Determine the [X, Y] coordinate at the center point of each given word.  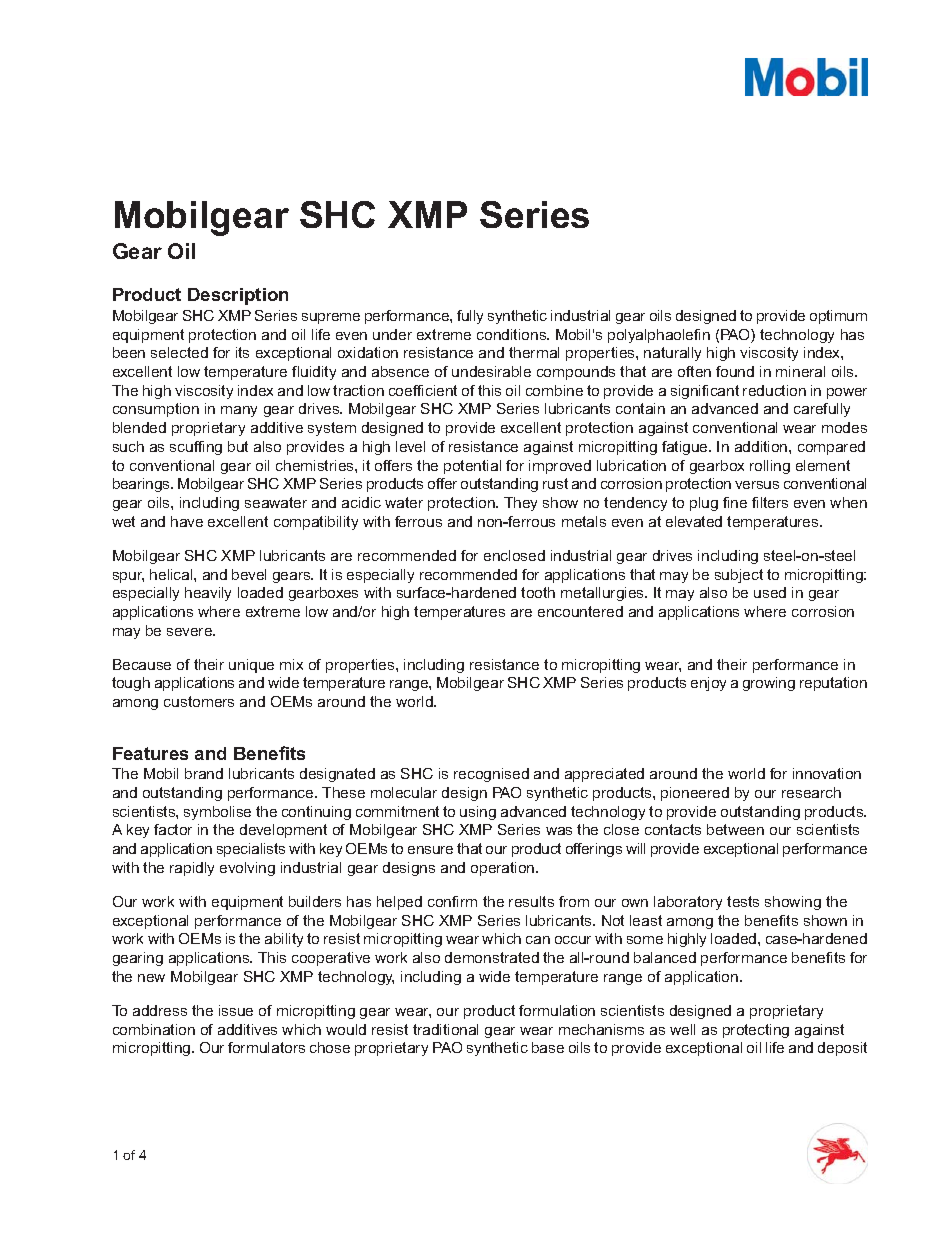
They [520, 504]
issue [236, 1010]
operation [504, 869]
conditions [513, 334]
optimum [838, 317]
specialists [251, 850]
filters [770, 502]
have [187, 521]
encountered [580, 611]
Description [238, 296]
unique [251, 666]
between [735, 829]
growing [769, 684]
